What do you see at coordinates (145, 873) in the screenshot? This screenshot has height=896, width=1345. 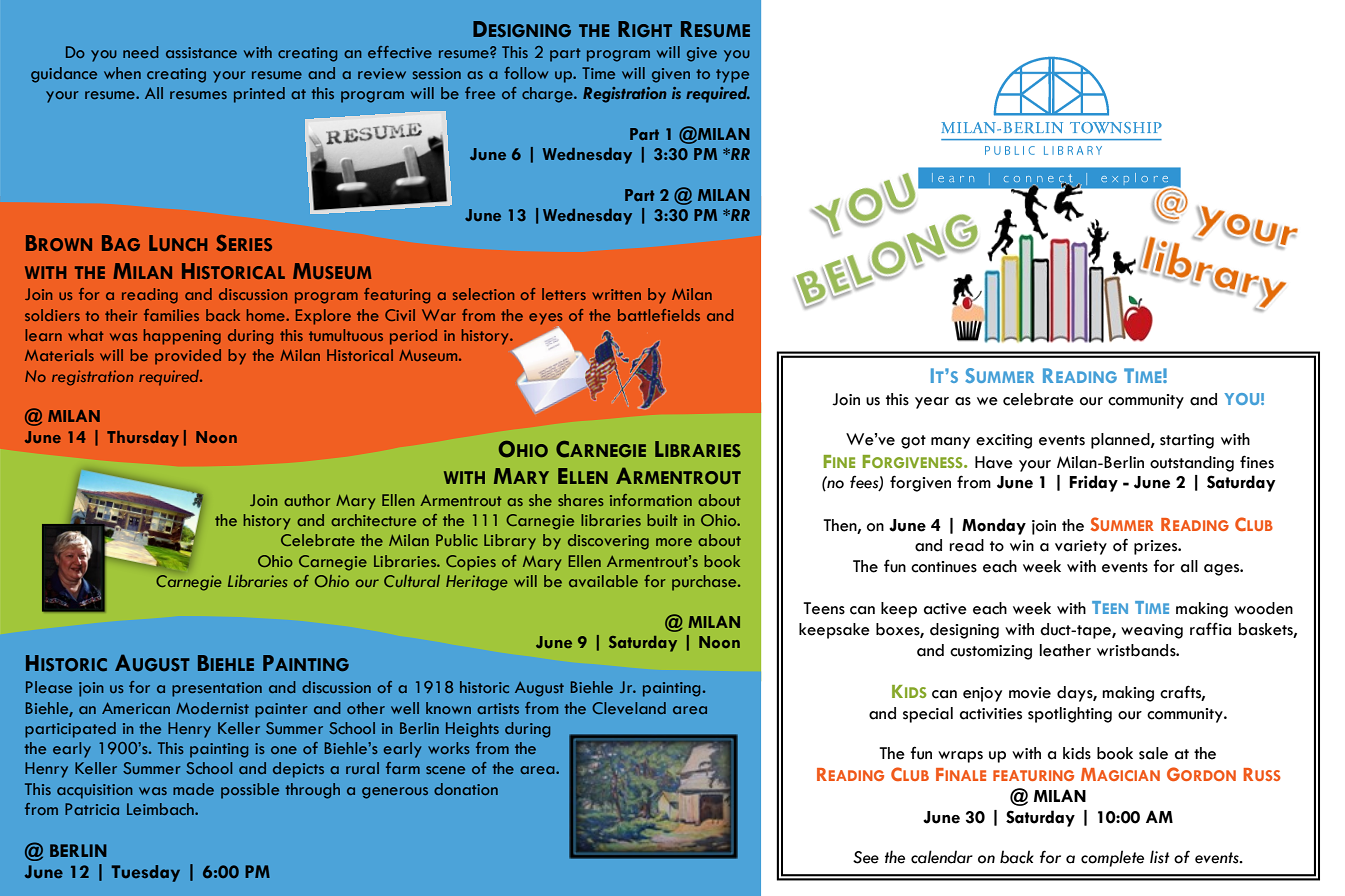 I see `Tuesday` at bounding box center [145, 873].
